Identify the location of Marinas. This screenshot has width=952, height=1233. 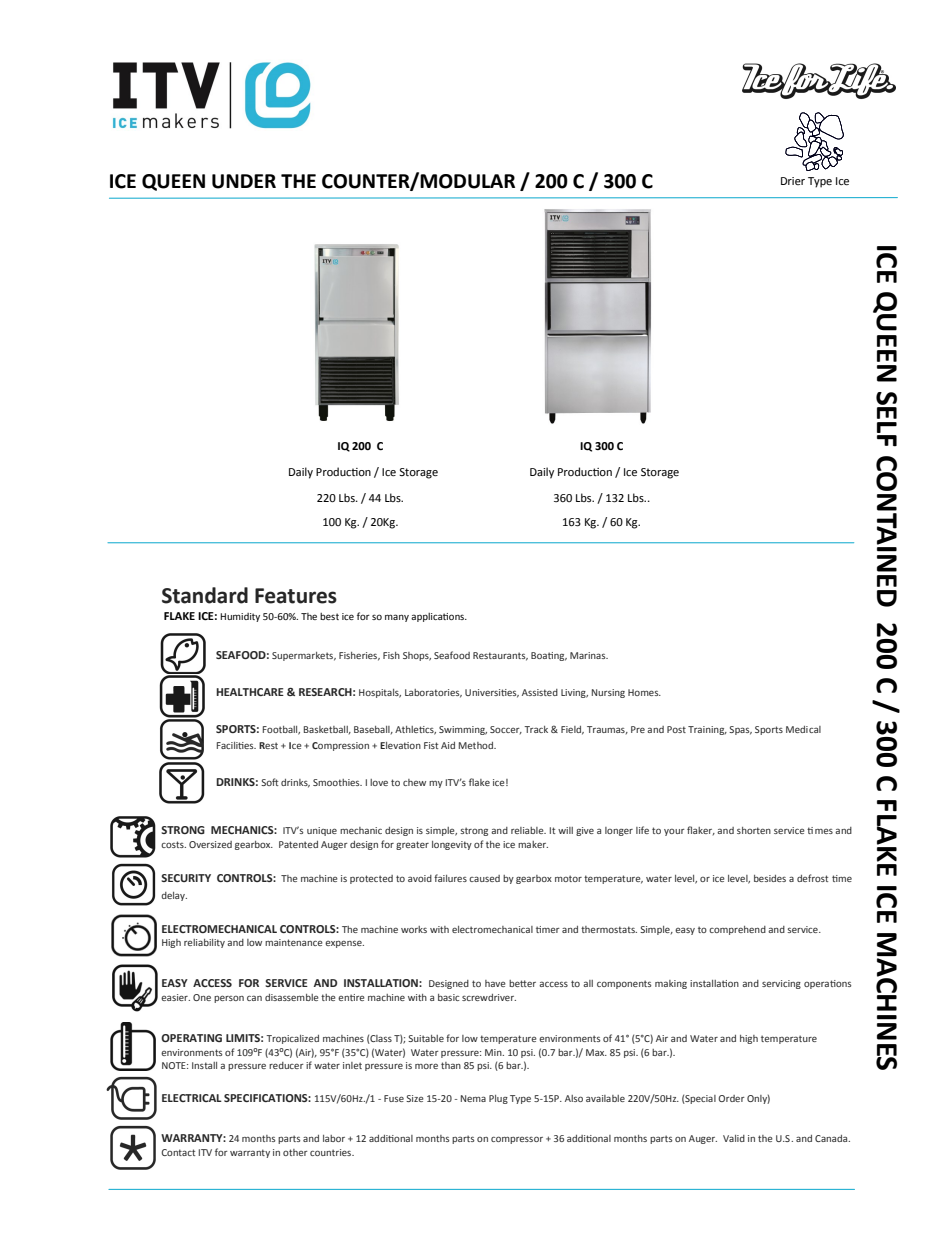
(589, 655).
